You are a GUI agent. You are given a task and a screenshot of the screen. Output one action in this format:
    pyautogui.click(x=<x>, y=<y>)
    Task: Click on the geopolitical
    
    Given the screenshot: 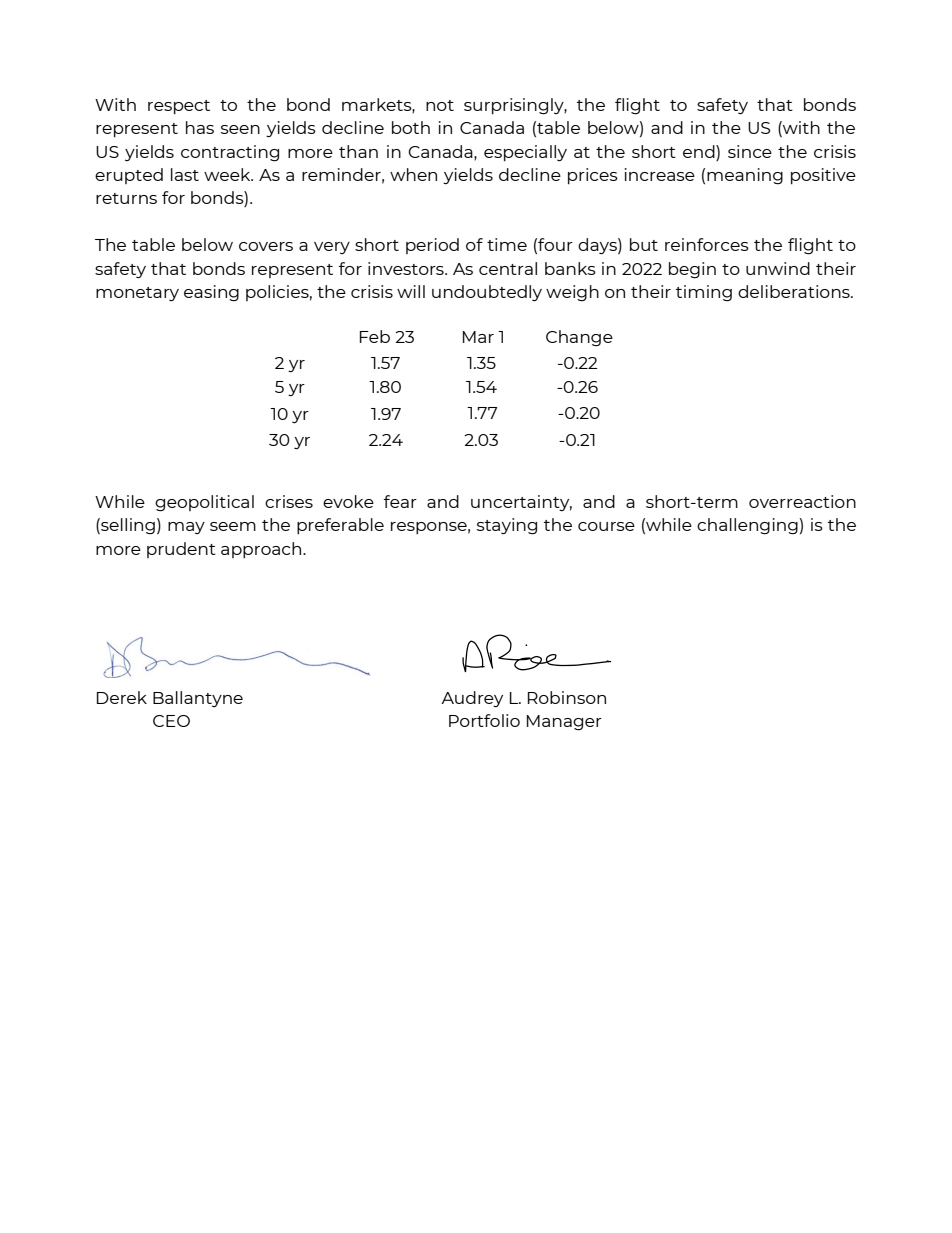 What is the action you would take?
    pyautogui.click(x=204, y=503)
